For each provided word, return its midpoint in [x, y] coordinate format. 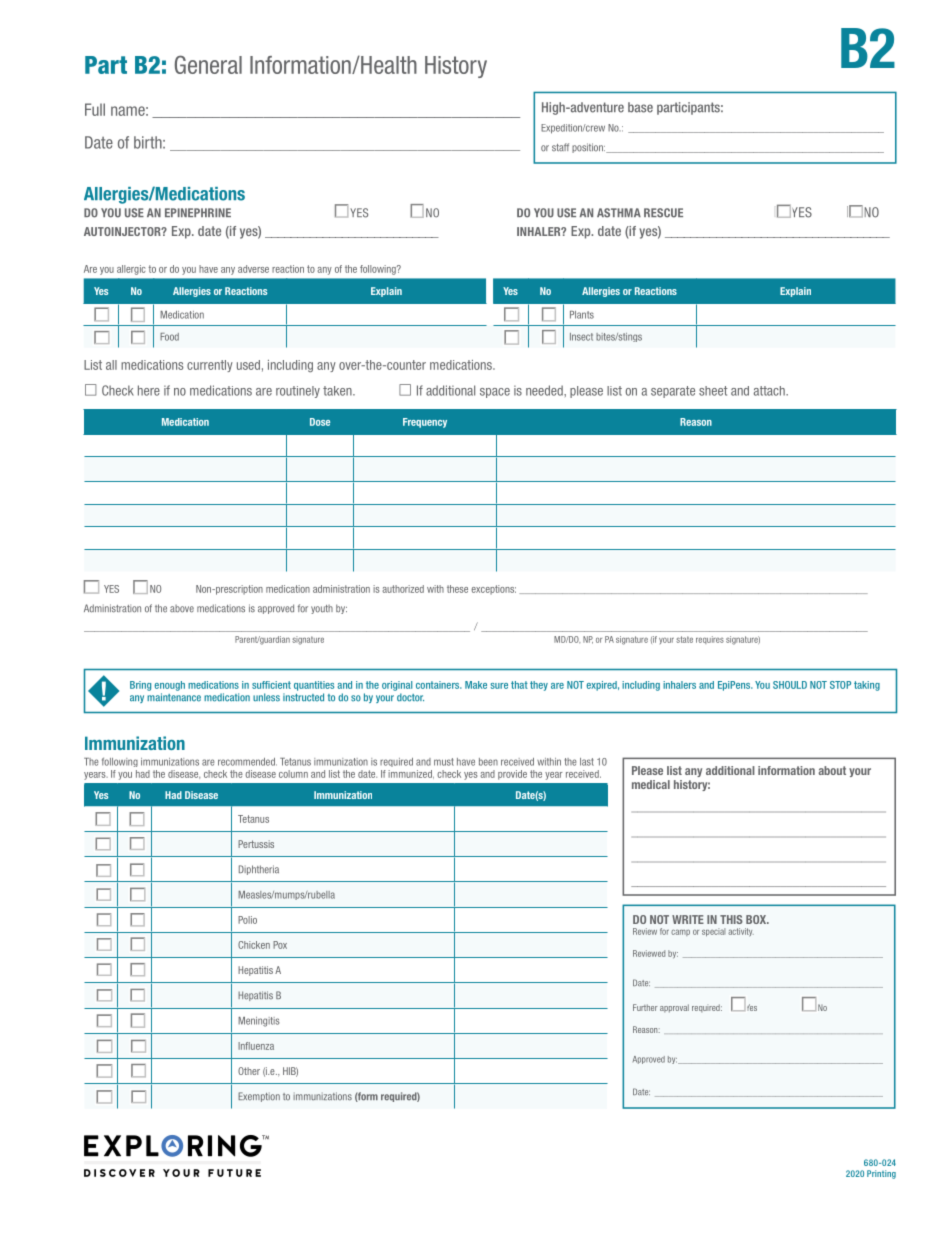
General [208, 64]
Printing [881, 1174]
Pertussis [256, 844]
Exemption [259, 1097]
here [149, 390]
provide [512, 775]
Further [645, 1007]
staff [560, 147]
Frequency [425, 423]
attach [770, 391]
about [832, 770]
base [640, 107]
